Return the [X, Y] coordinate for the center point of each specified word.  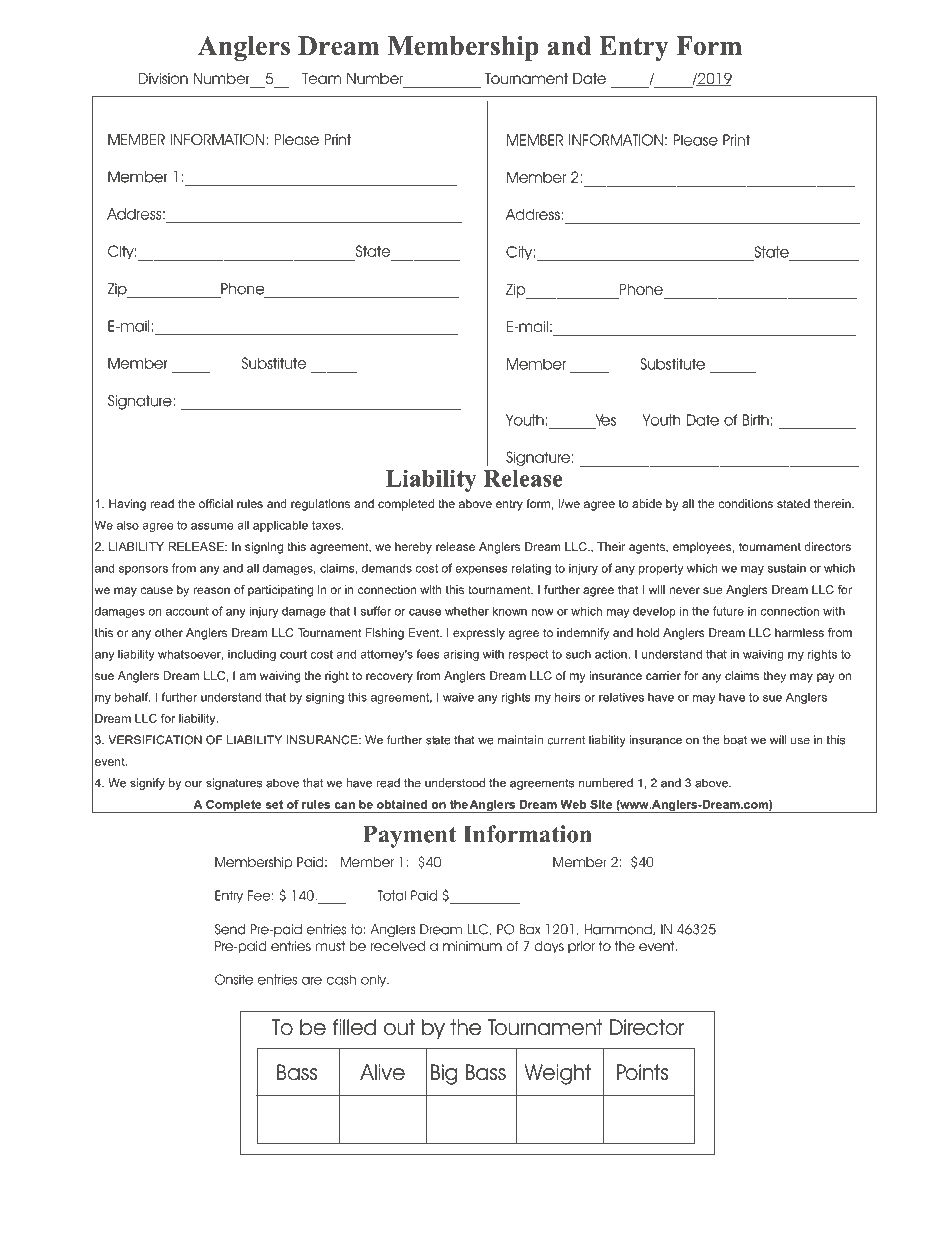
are [312, 981]
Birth [756, 420]
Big [444, 1074]
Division [163, 78]
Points [642, 1072]
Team [321, 78]
